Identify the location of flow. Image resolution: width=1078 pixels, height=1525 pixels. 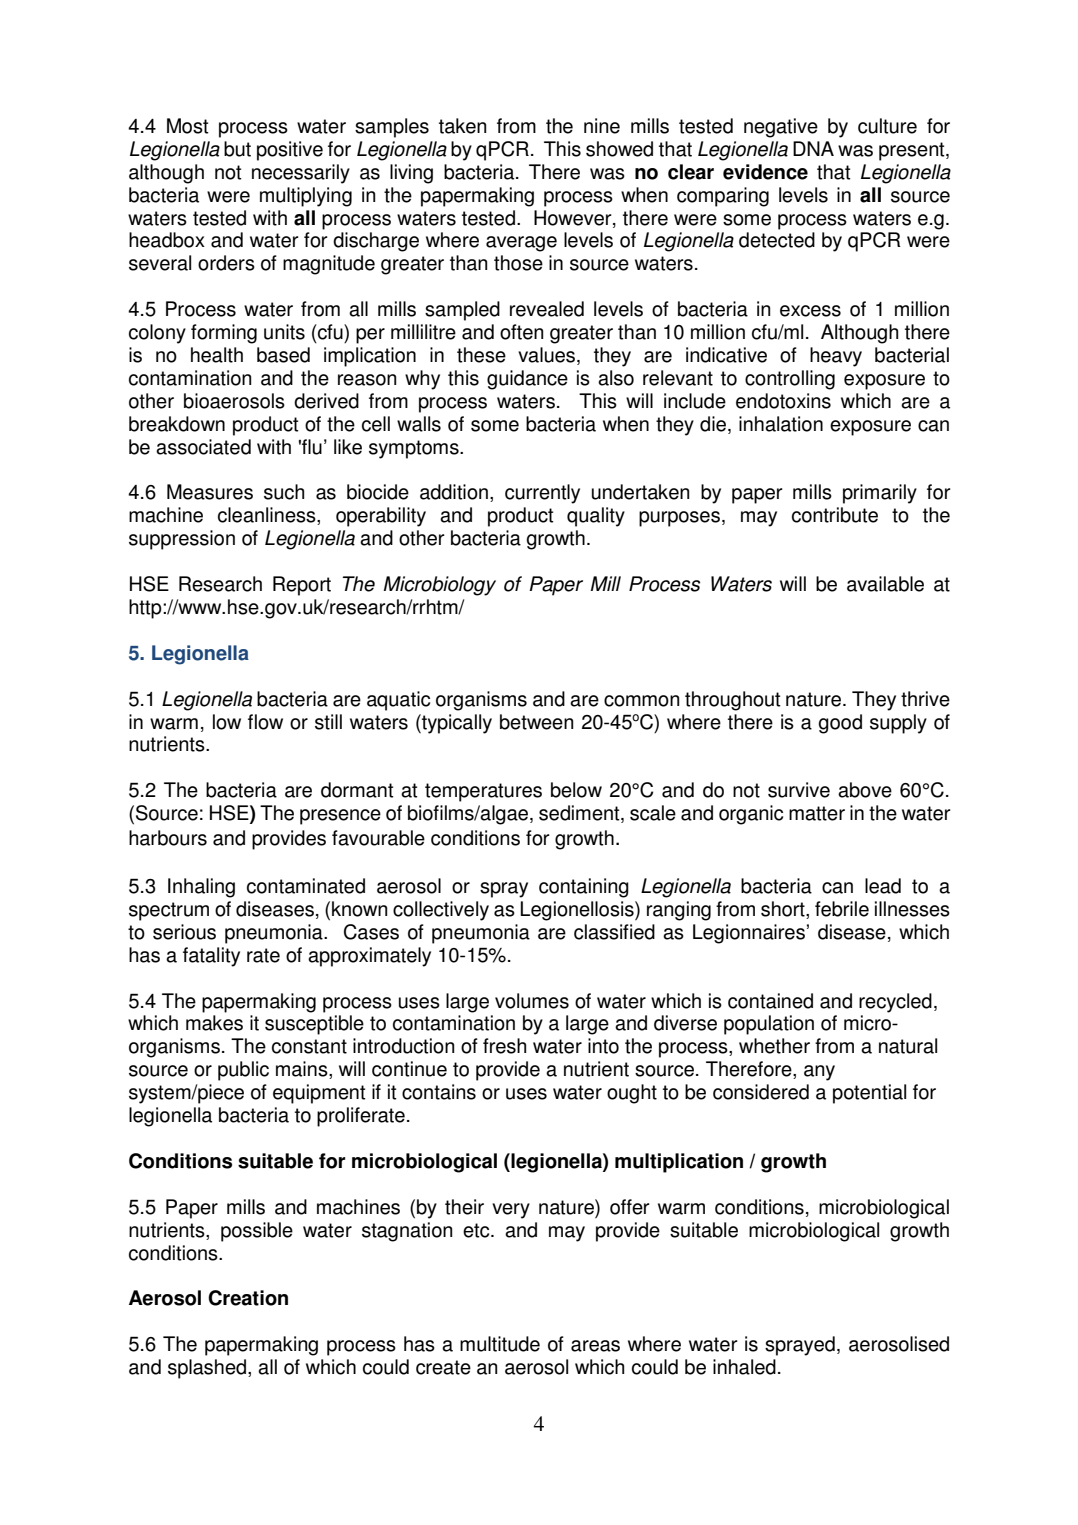
(265, 722).
